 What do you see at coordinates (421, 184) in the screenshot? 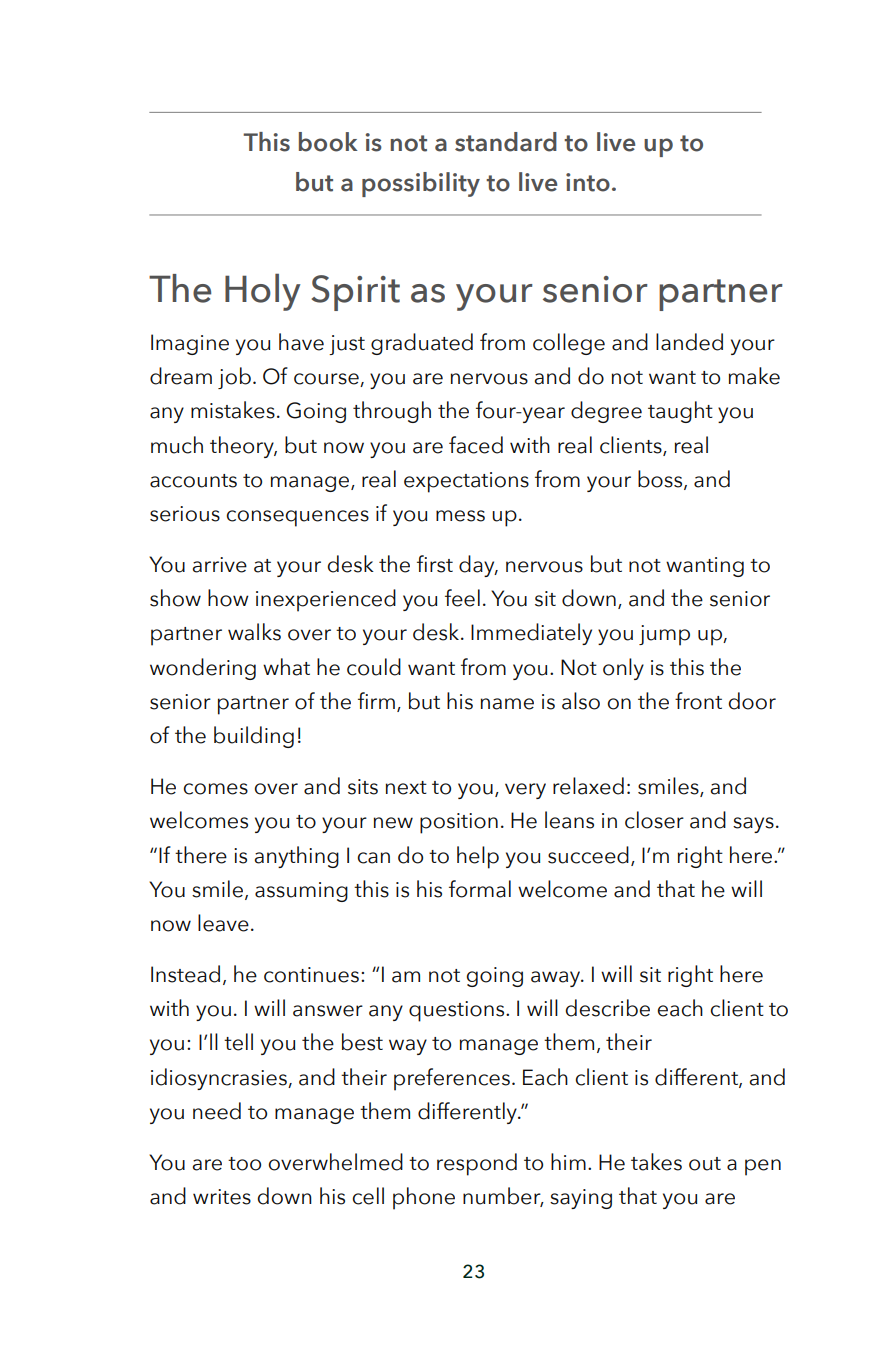
I see `possibility` at bounding box center [421, 184].
